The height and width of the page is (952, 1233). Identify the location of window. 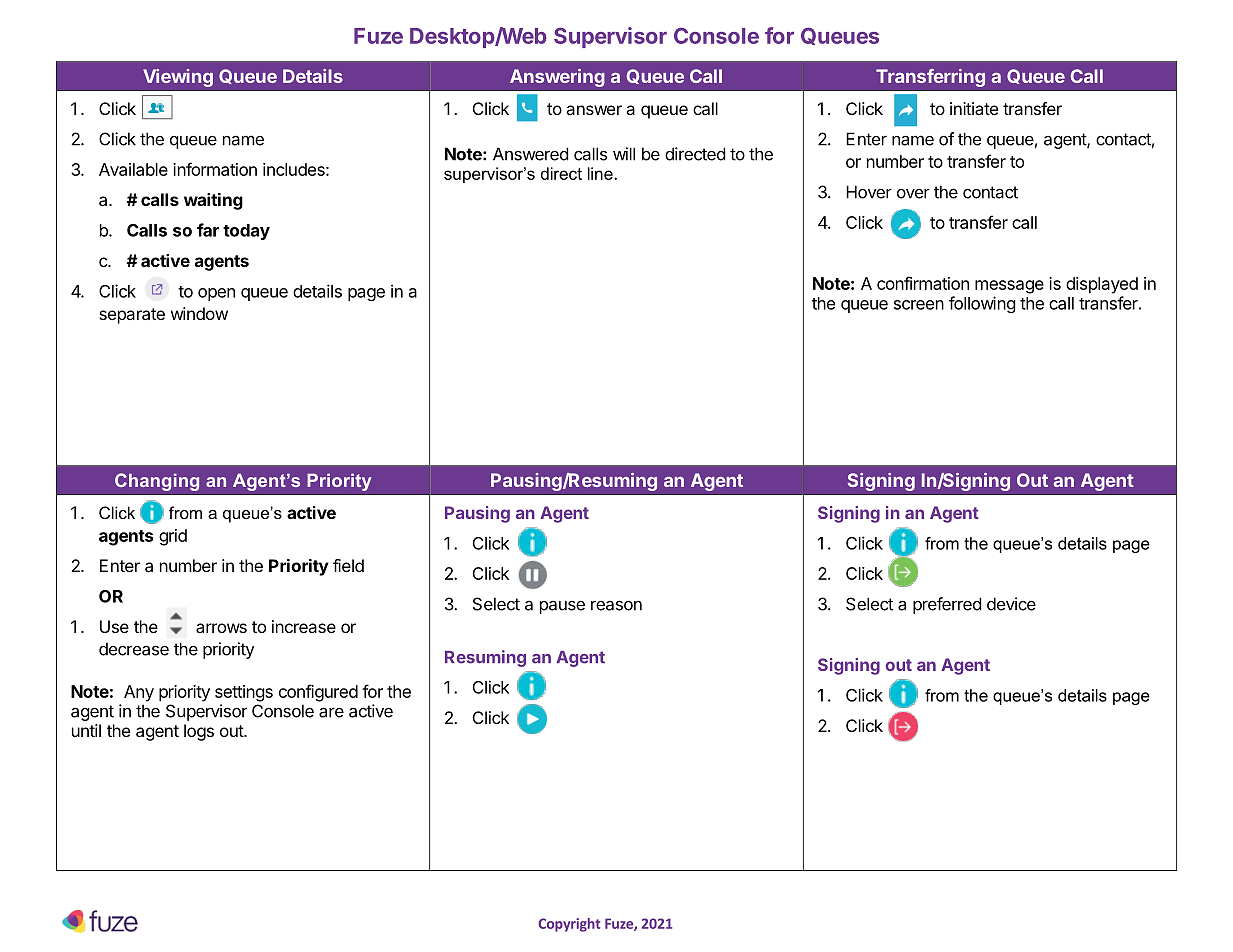
(199, 313).
